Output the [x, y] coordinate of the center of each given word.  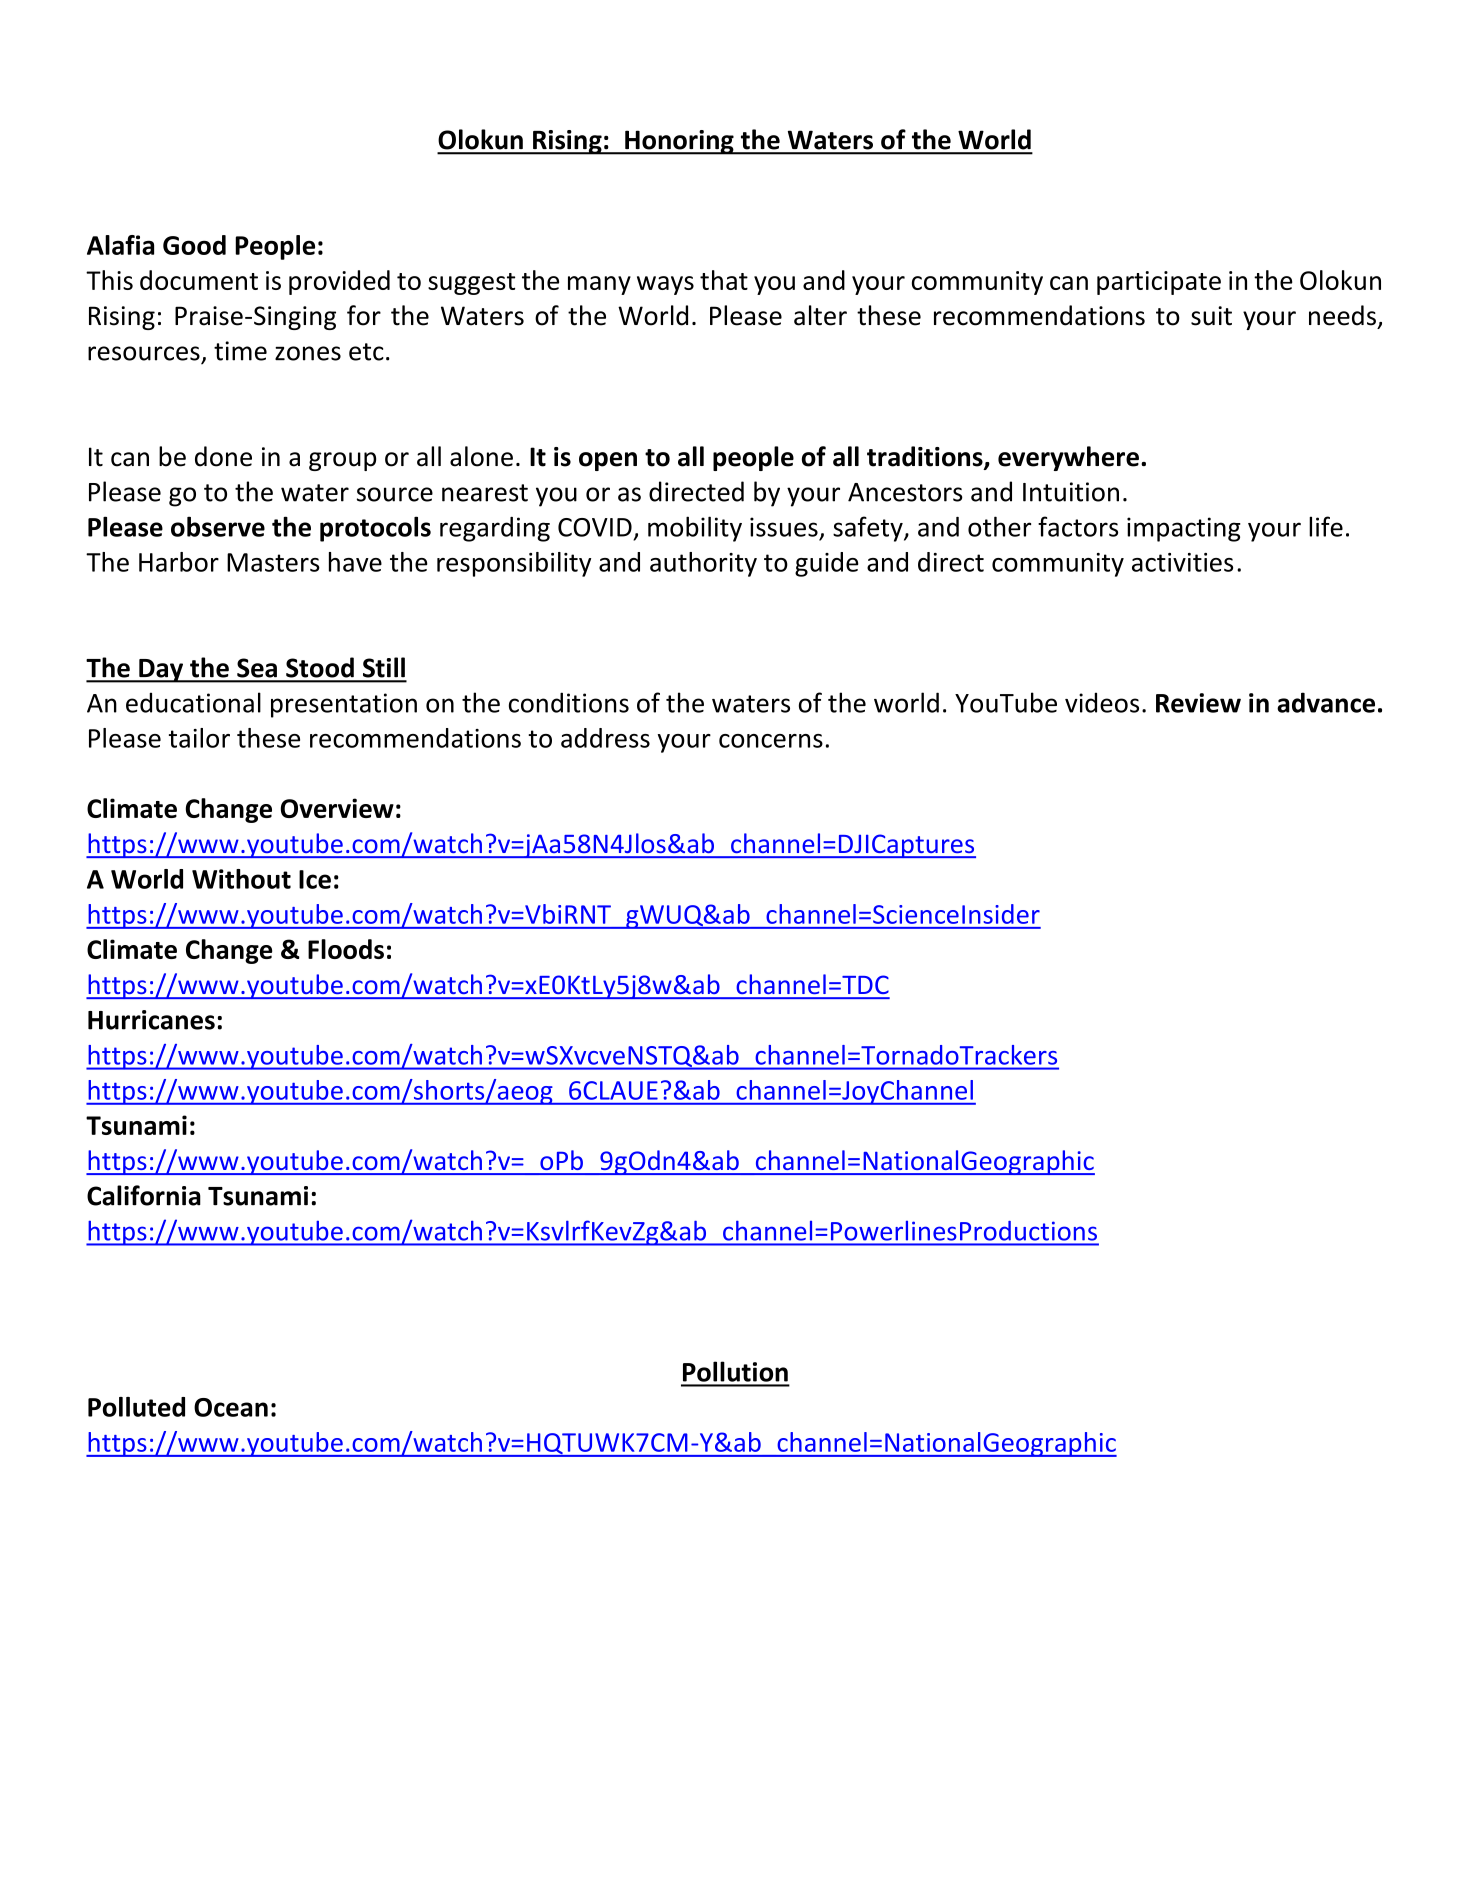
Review [1198, 703]
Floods [346, 949]
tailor [199, 738]
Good [194, 245]
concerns [771, 741]
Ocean [231, 1407]
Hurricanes [151, 1020]
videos [1102, 702]
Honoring [679, 142]
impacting [1184, 529]
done [223, 456]
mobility [695, 529]
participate [1159, 283]
